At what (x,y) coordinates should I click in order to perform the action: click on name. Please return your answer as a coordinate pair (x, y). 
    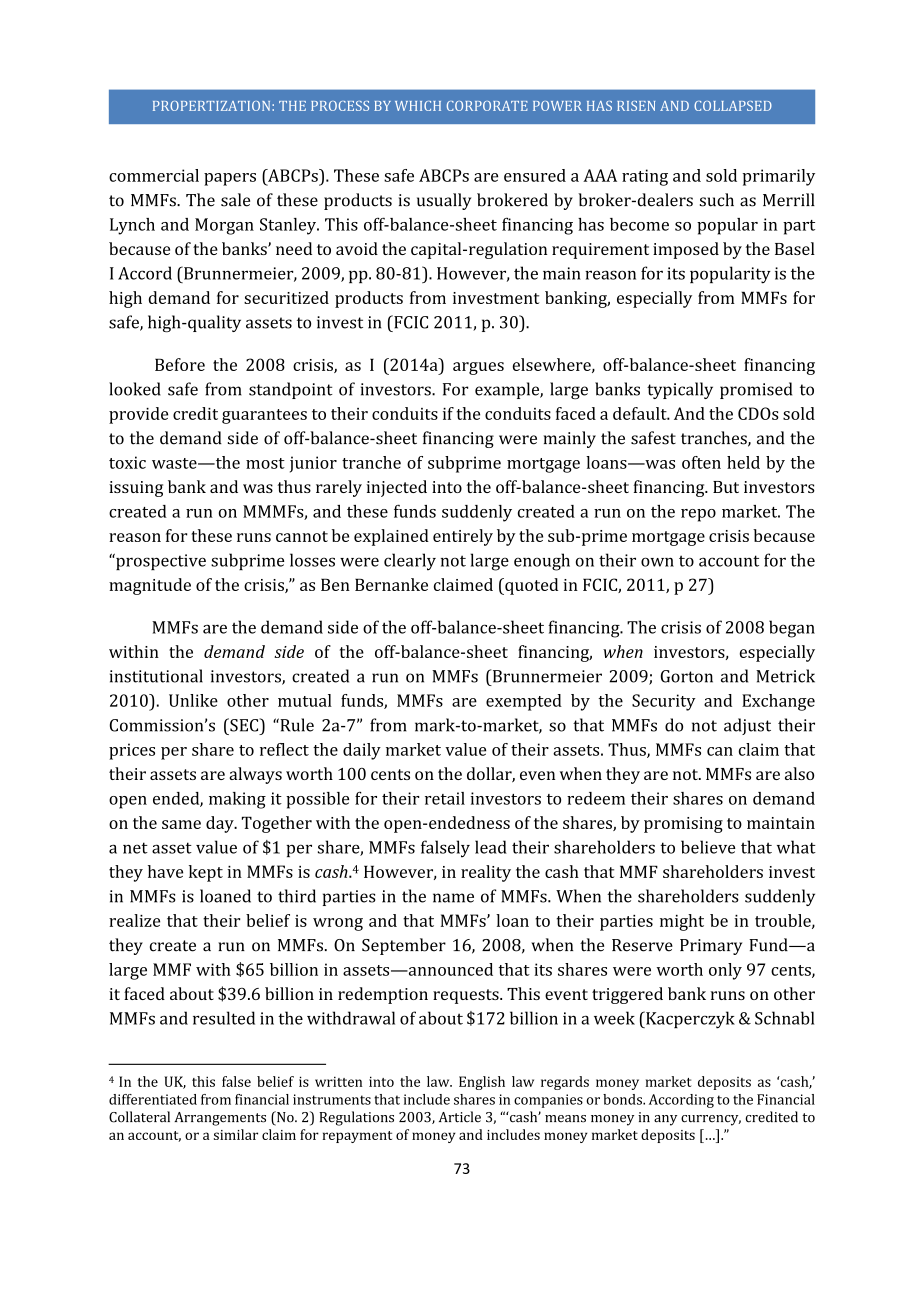
    Looking at the image, I should click on (453, 898).
